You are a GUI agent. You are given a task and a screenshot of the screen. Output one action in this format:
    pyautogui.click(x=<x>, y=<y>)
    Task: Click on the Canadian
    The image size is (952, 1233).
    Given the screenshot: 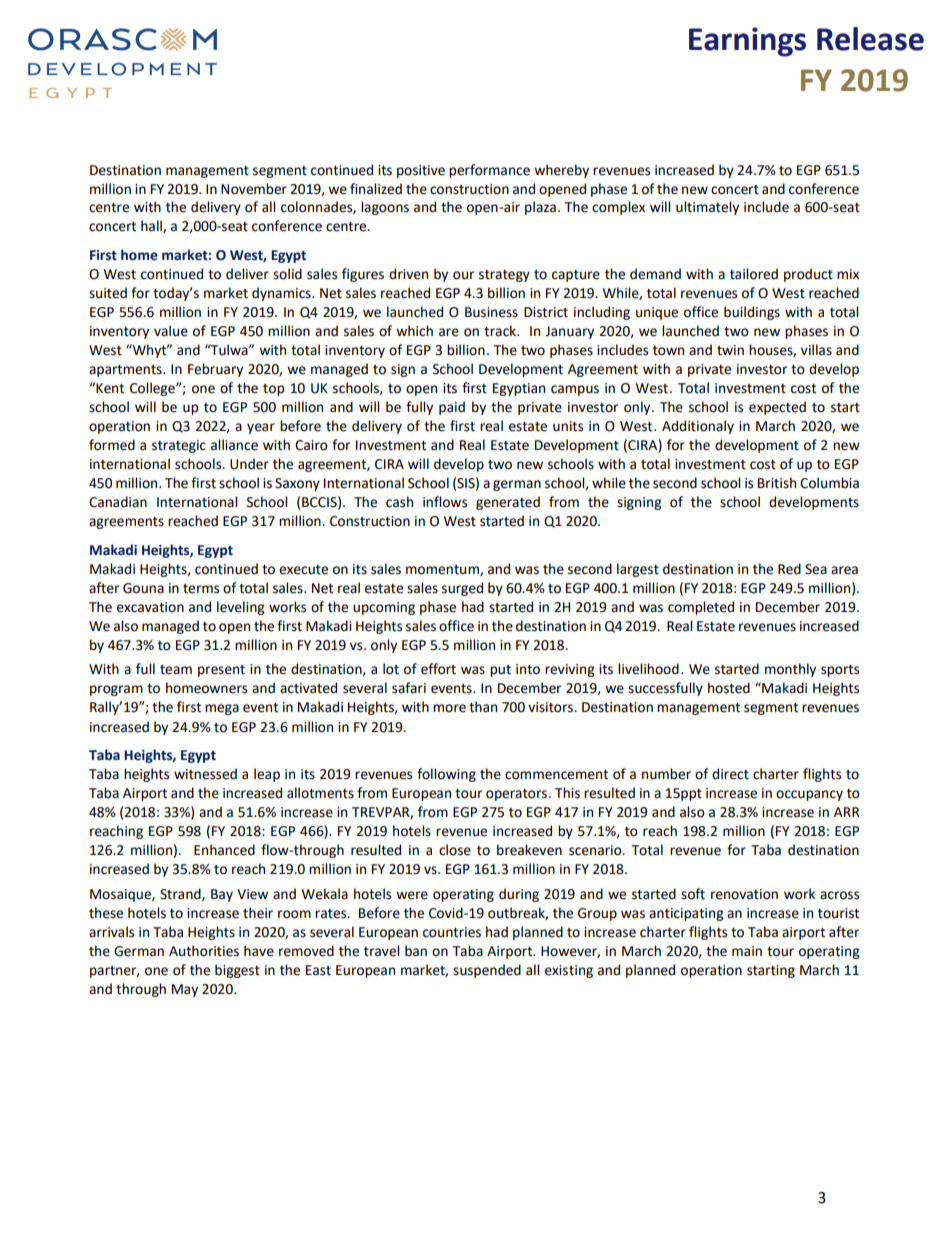 What is the action you would take?
    pyautogui.click(x=118, y=502)
